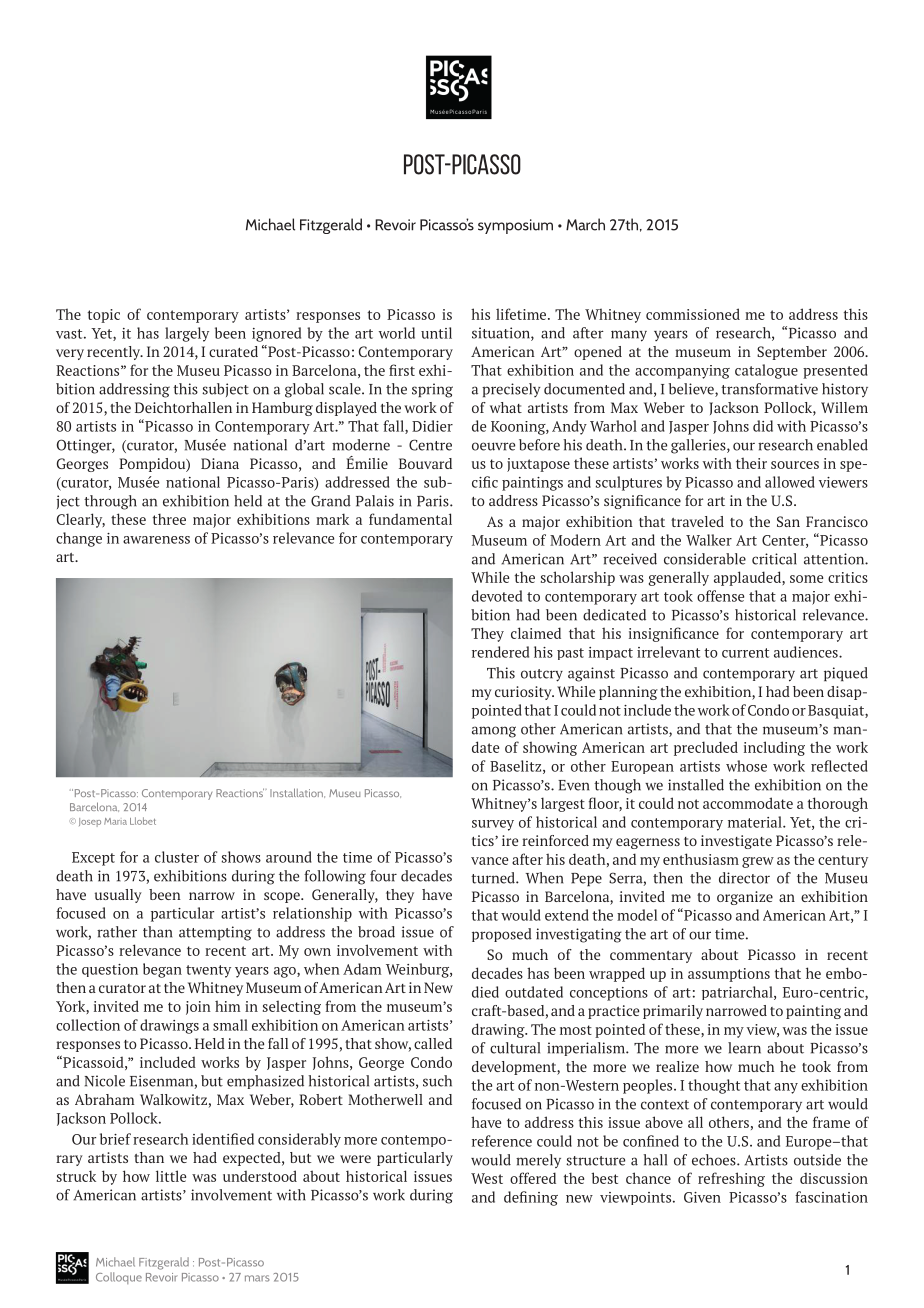 This screenshot has width=924, height=1308. Describe the element at coordinates (729, 975) in the screenshot. I see `assumptions` at that location.
